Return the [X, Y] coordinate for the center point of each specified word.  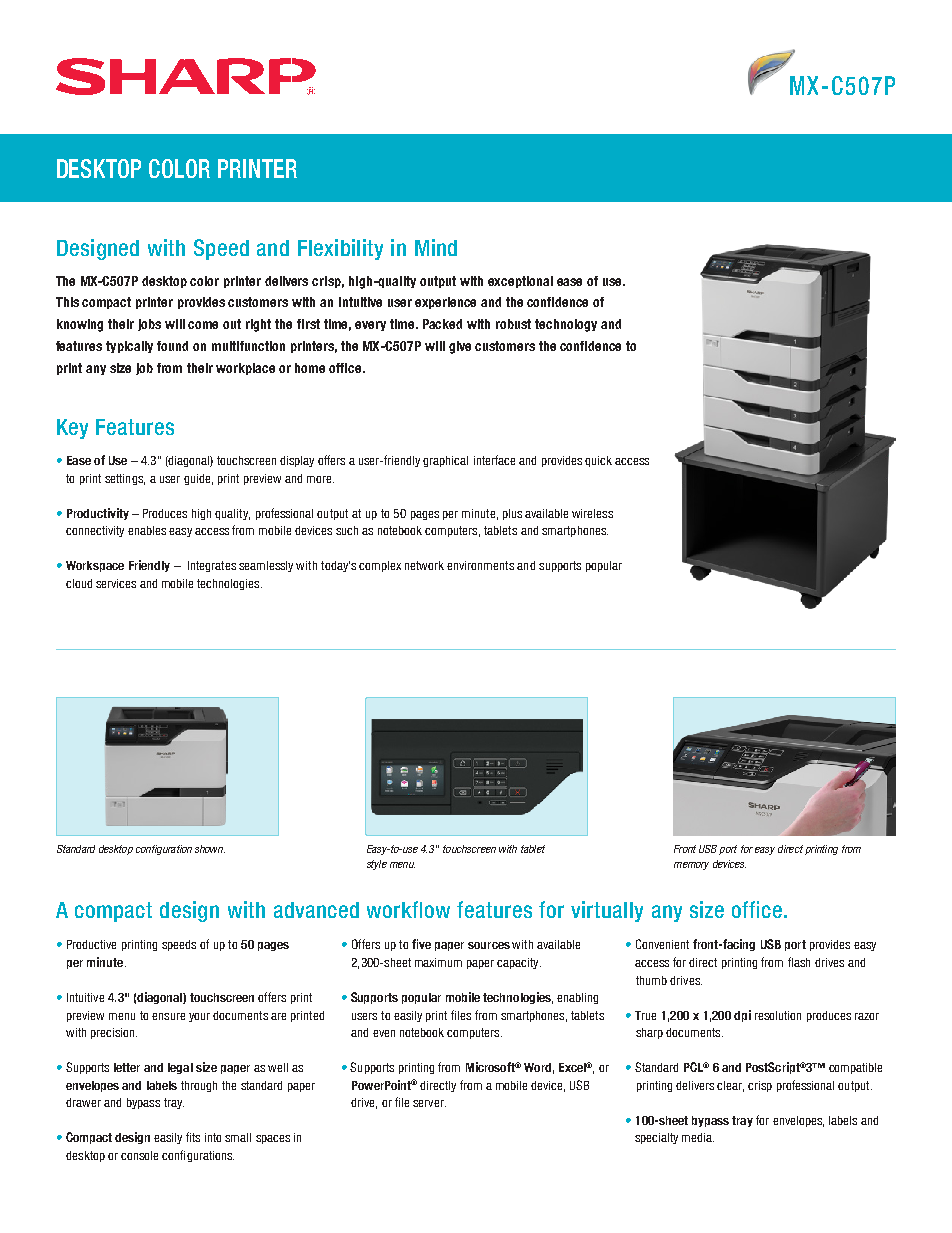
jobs [149, 325]
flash [799, 962]
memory [691, 866]
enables [147, 530]
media [698, 1137]
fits [193, 1137]
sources [489, 945]
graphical [445, 461]
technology [566, 325]
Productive [91, 944]
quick [598, 461]
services [116, 583]
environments [480, 565]
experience [445, 303]
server [429, 1103]
